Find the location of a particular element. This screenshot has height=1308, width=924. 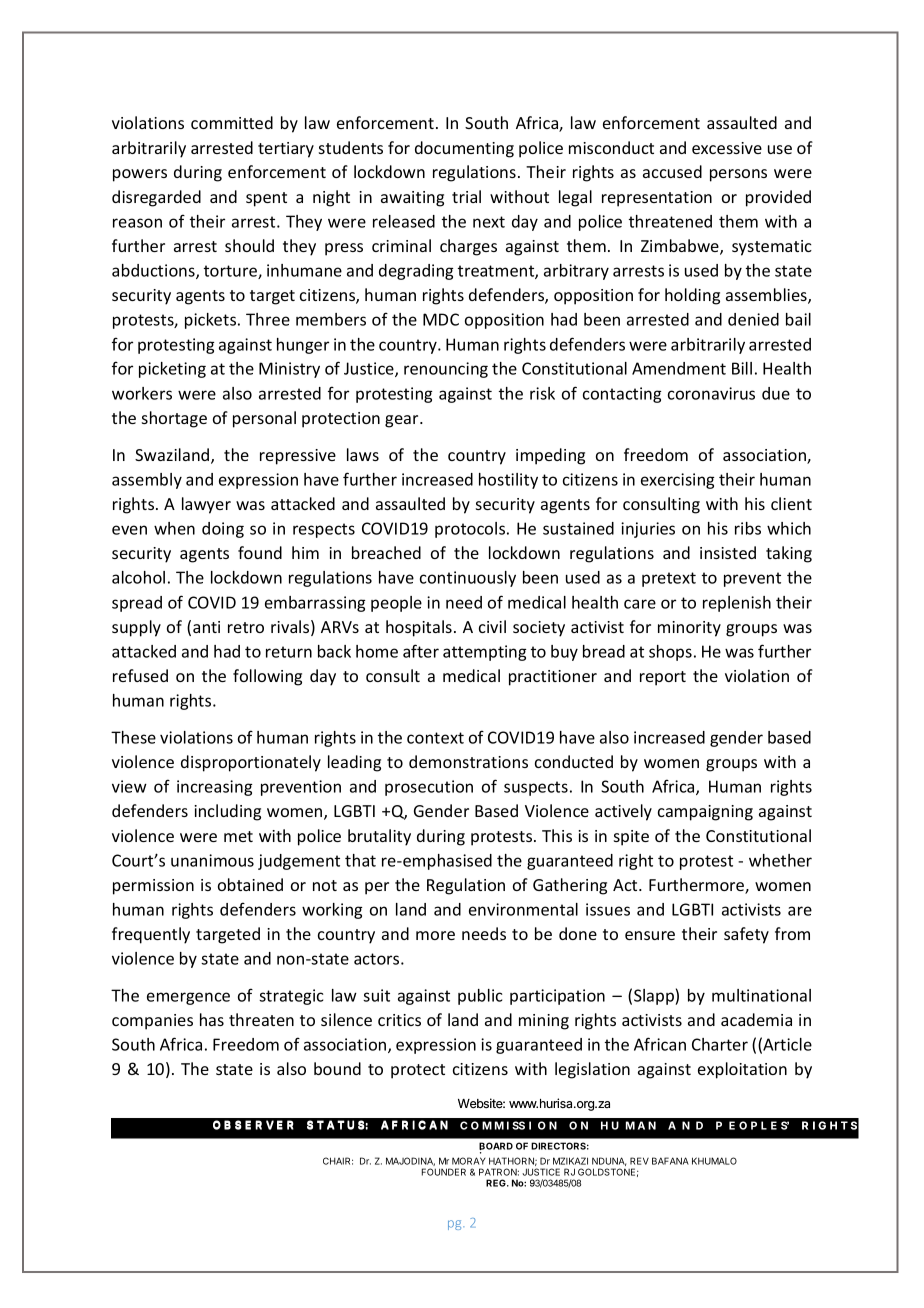

BOARD is located at coordinates (496, 1147).
